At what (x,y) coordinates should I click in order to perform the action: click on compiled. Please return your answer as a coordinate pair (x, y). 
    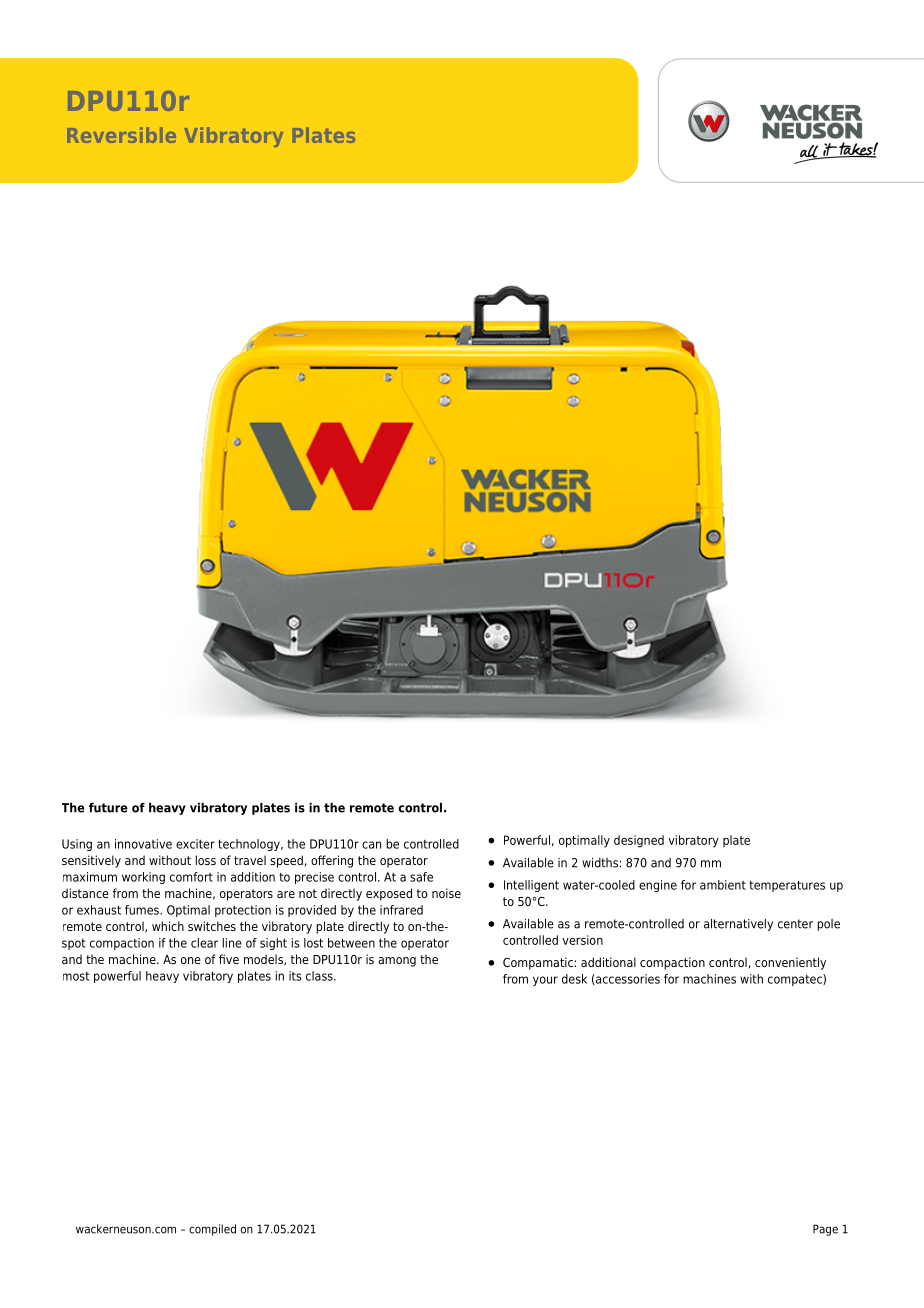
    Looking at the image, I should click on (212, 1230).
